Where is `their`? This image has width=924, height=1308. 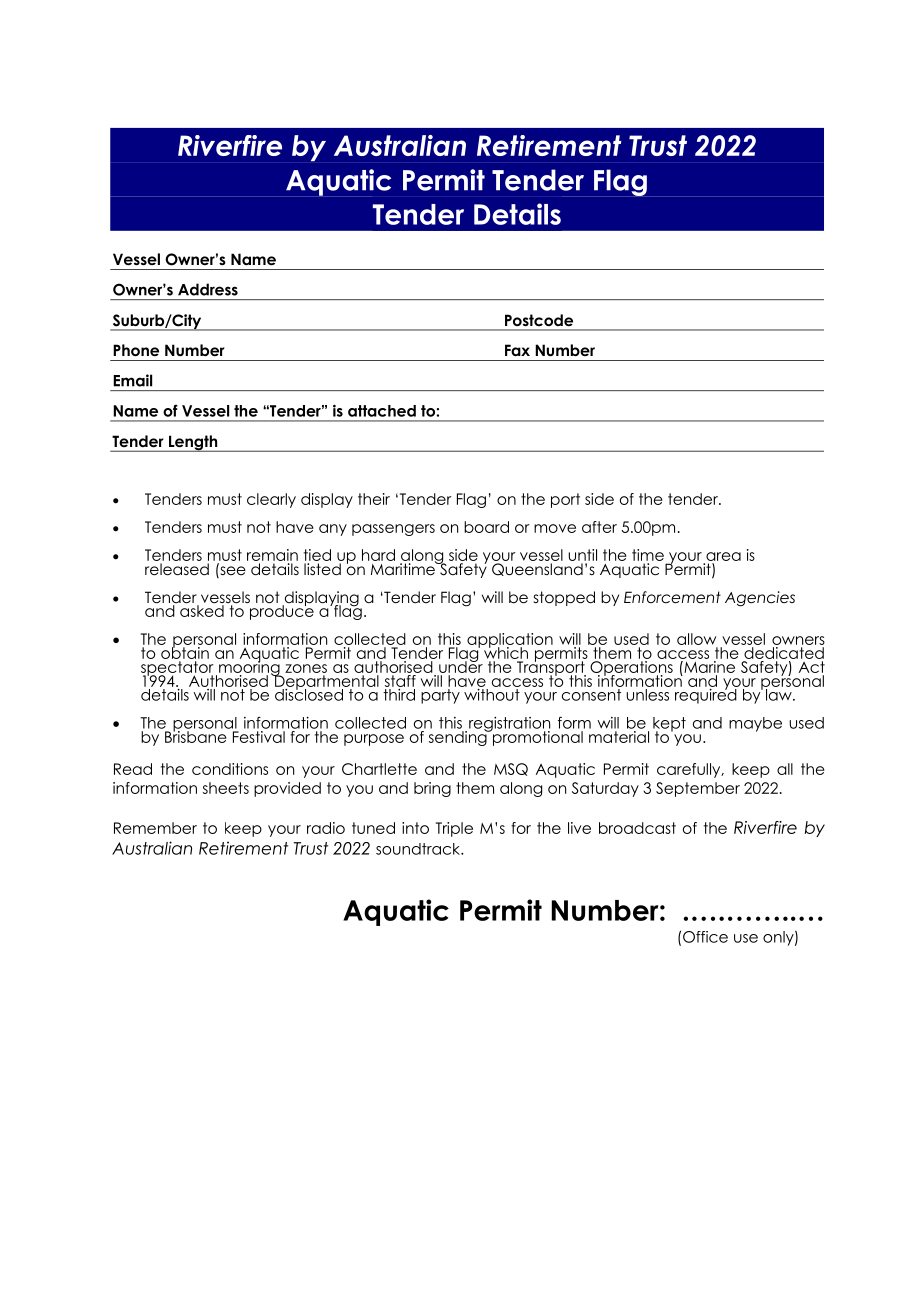 their is located at coordinates (374, 499).
